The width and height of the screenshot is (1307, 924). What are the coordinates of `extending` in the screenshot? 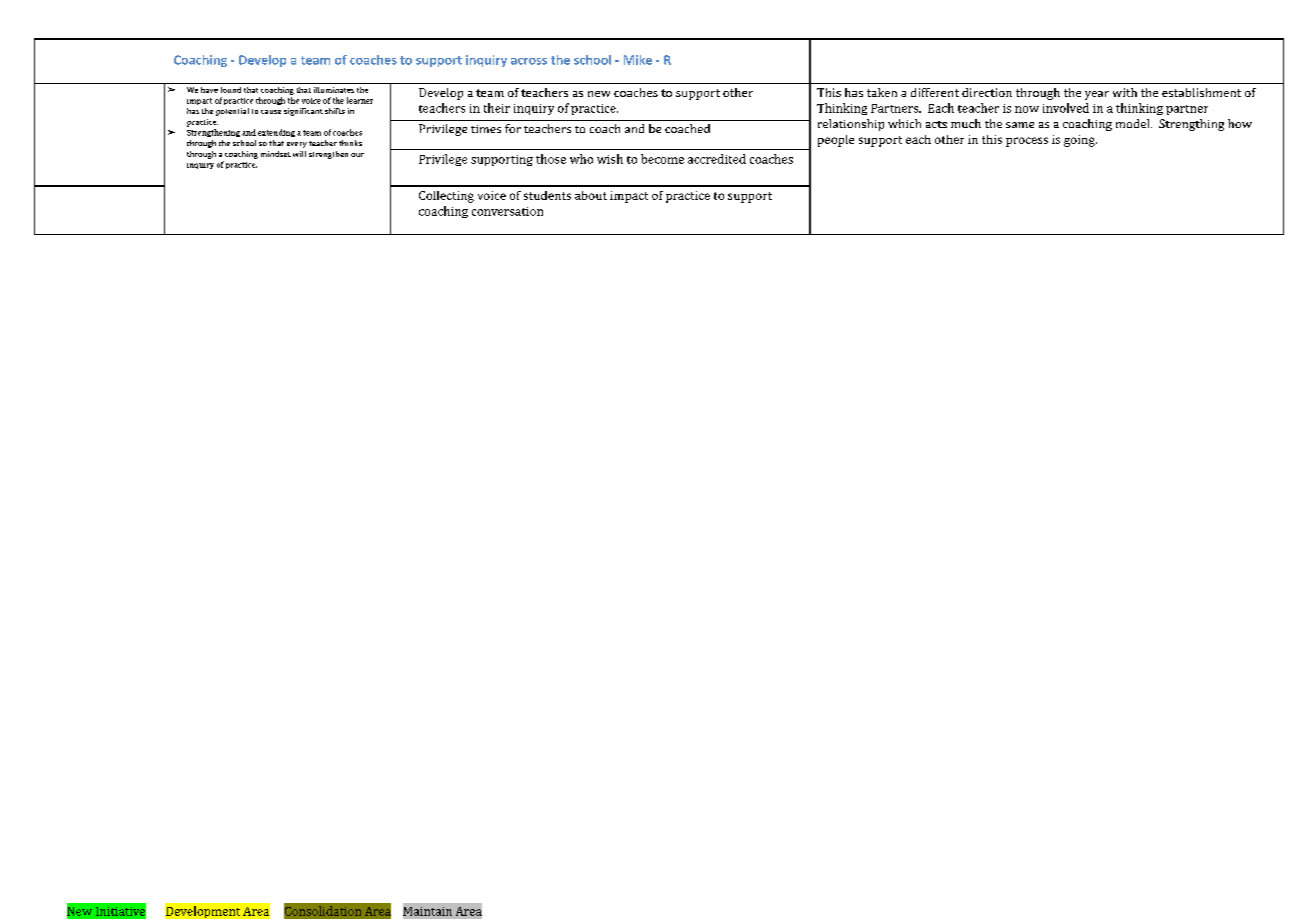 It's located at (276, 133).
